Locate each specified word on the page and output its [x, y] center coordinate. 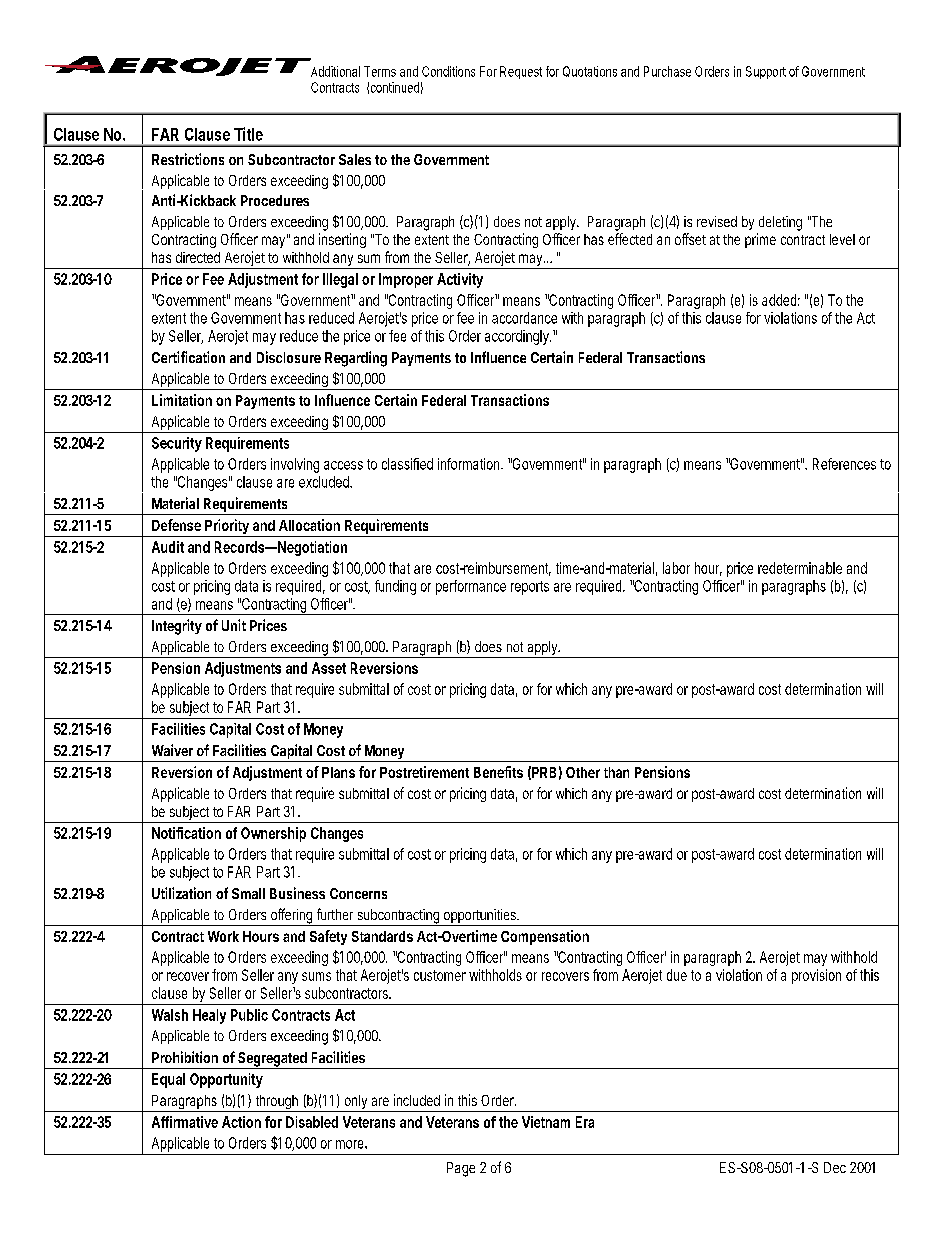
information [470, 464]
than [616, 772]
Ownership [273, 834]
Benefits [498, 772]
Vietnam [546, 1122]
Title [248, 134]
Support [766, 72]
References [844, 464]
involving [295, 465]
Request [521, 72]
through [277, 1103]
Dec [835, 1167]
